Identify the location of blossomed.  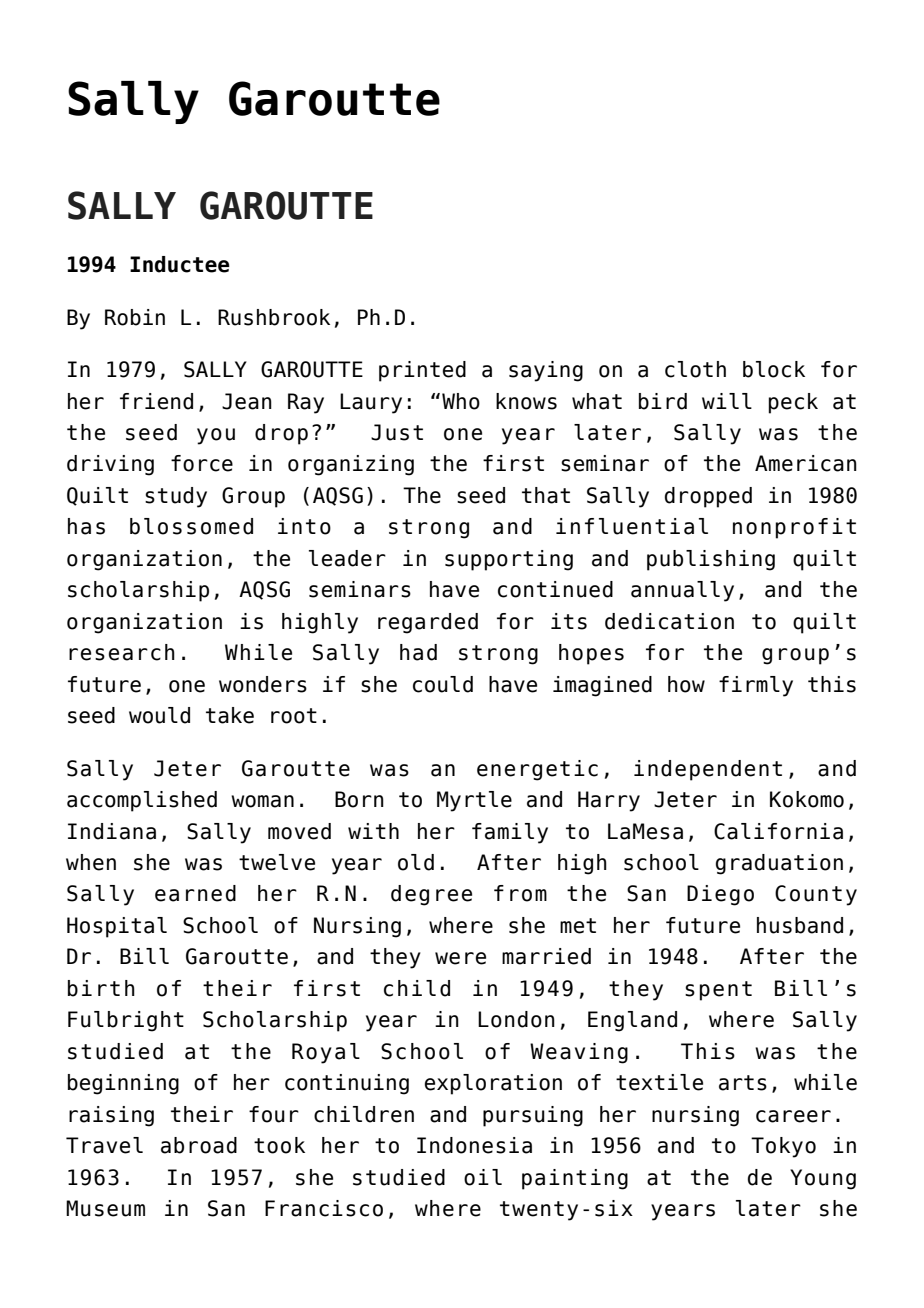
(191, 526).
